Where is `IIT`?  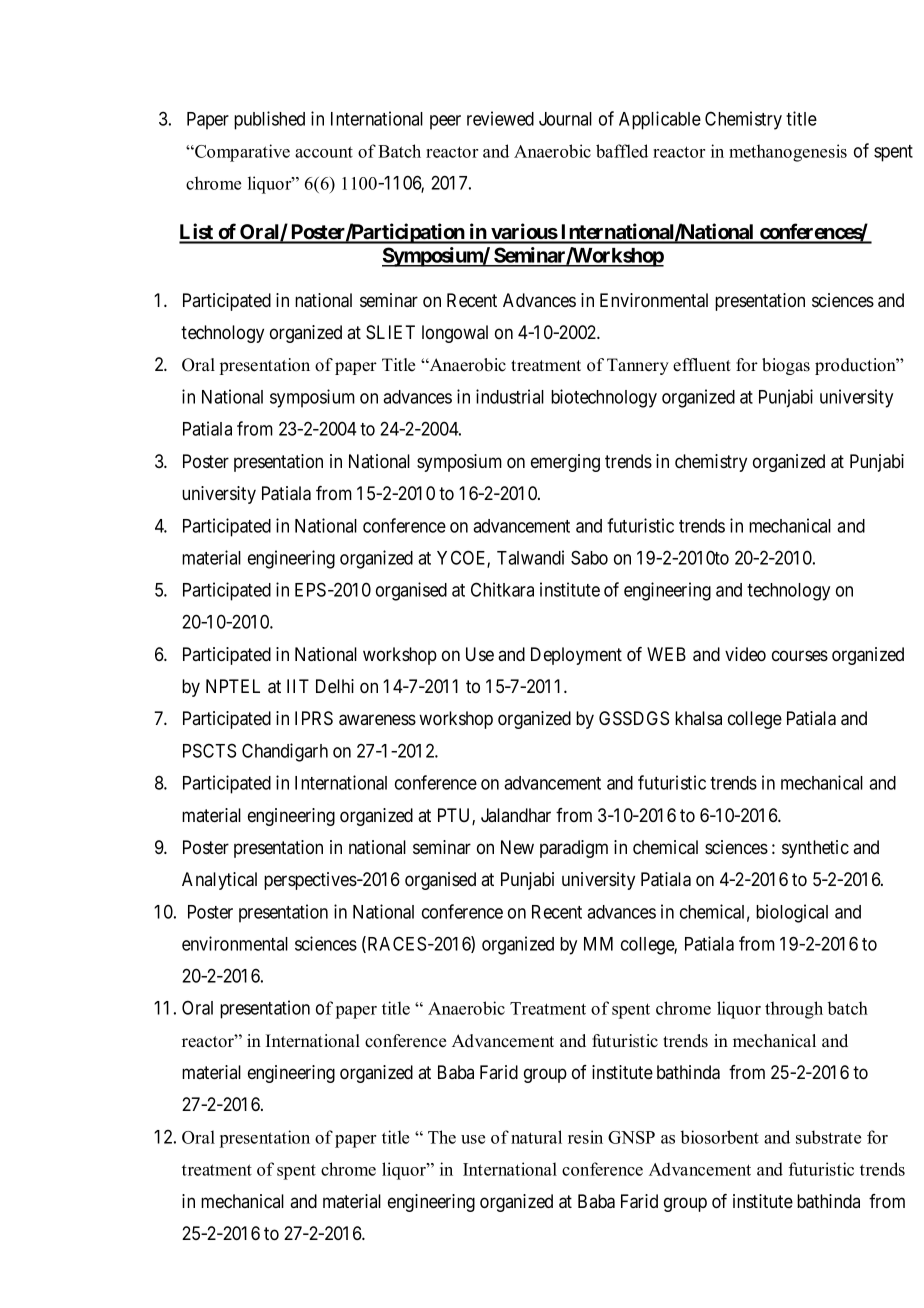 IIT is located at coordinates (298, 686).
